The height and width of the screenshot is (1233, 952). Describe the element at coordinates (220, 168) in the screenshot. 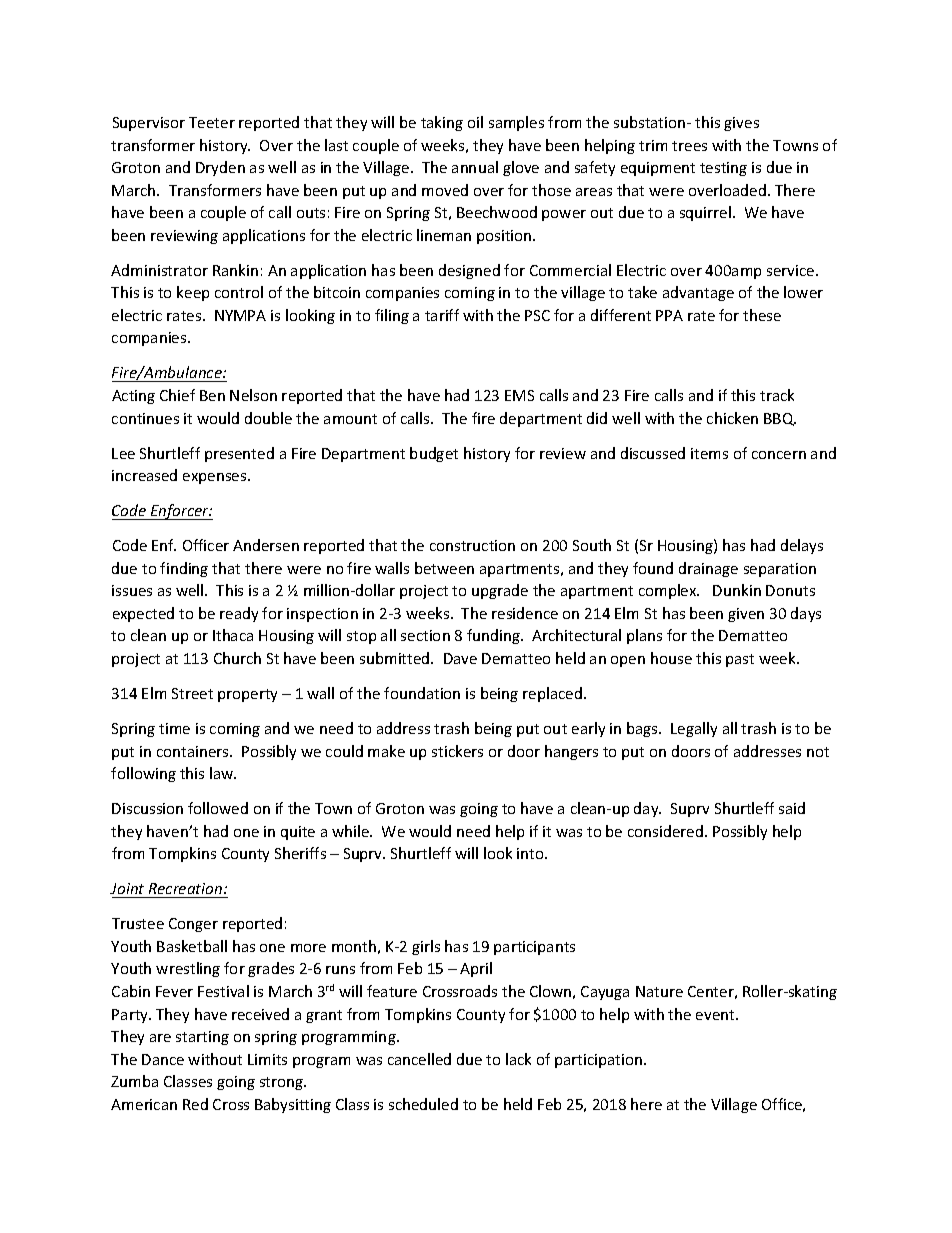

I see `Dryden` at that location.
